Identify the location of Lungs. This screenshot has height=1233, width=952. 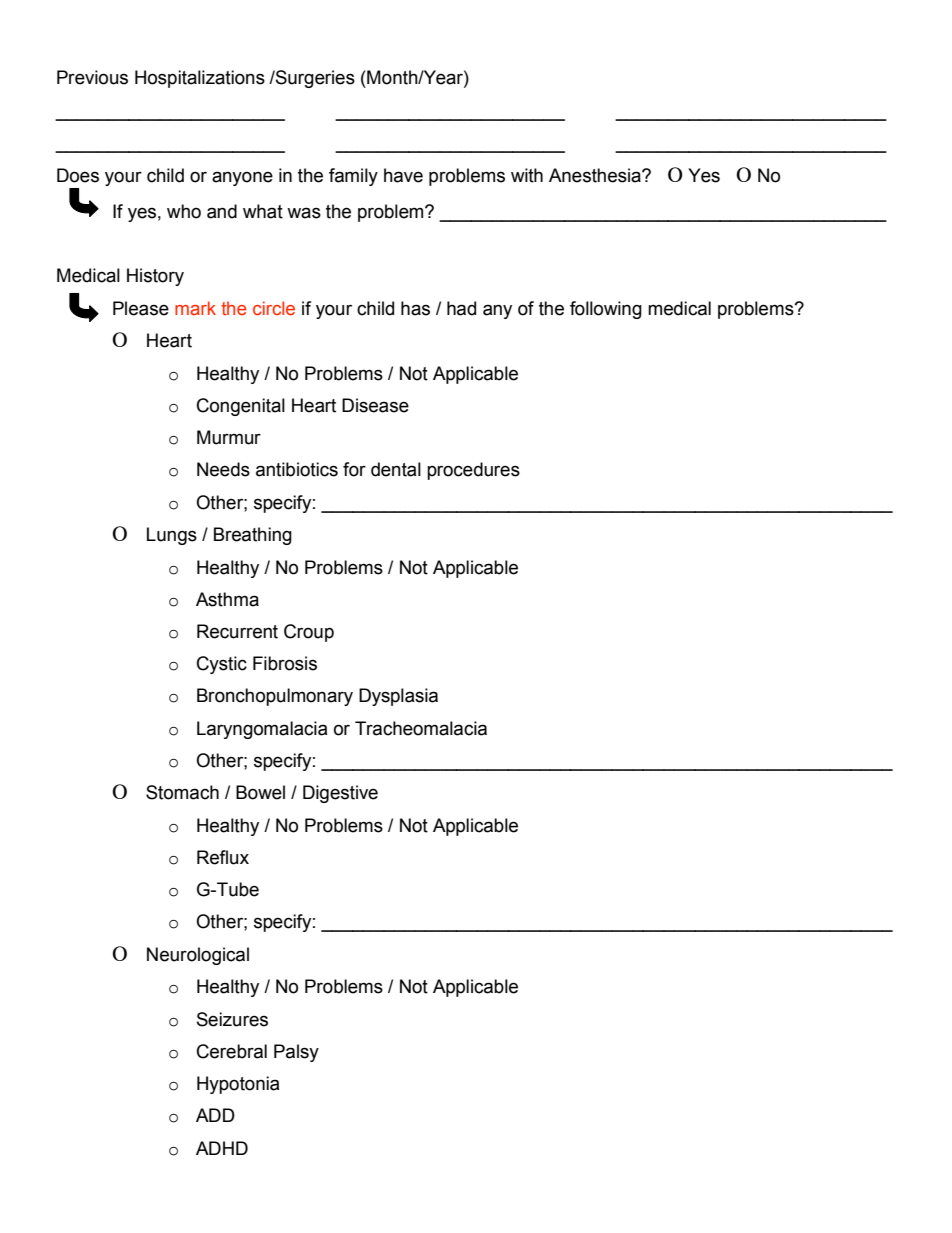
(172, 536).
